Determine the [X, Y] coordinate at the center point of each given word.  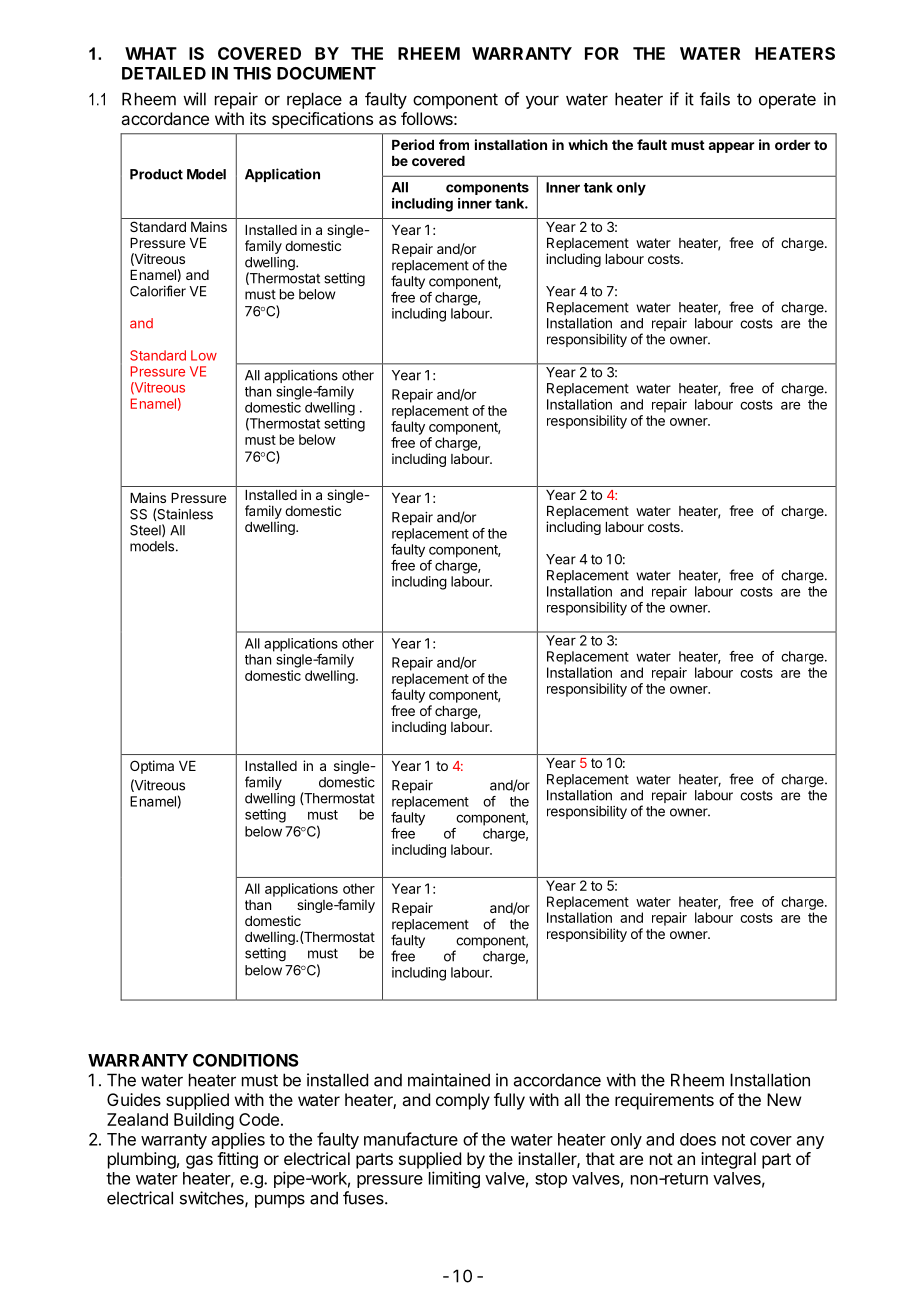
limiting [454, 1179]
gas [199, 1162]
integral [728, 1160]
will [194, 99]
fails [715, 99]
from [454, 144]
